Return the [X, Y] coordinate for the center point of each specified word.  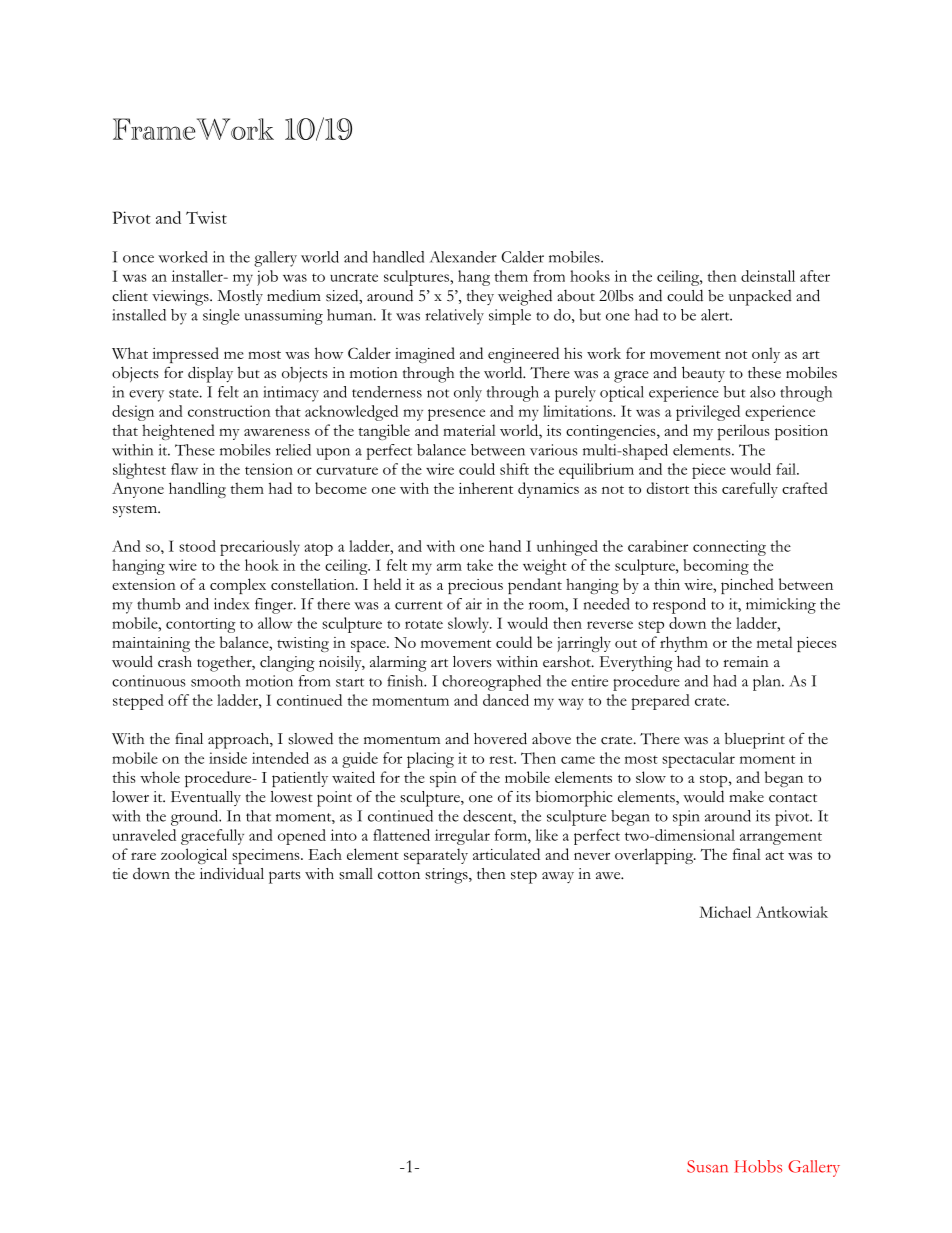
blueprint [755, 740]
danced [506, 700]
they [480, 297]
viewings [181, 298]
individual [232, 873]
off [178, 700]
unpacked [760, 298]
